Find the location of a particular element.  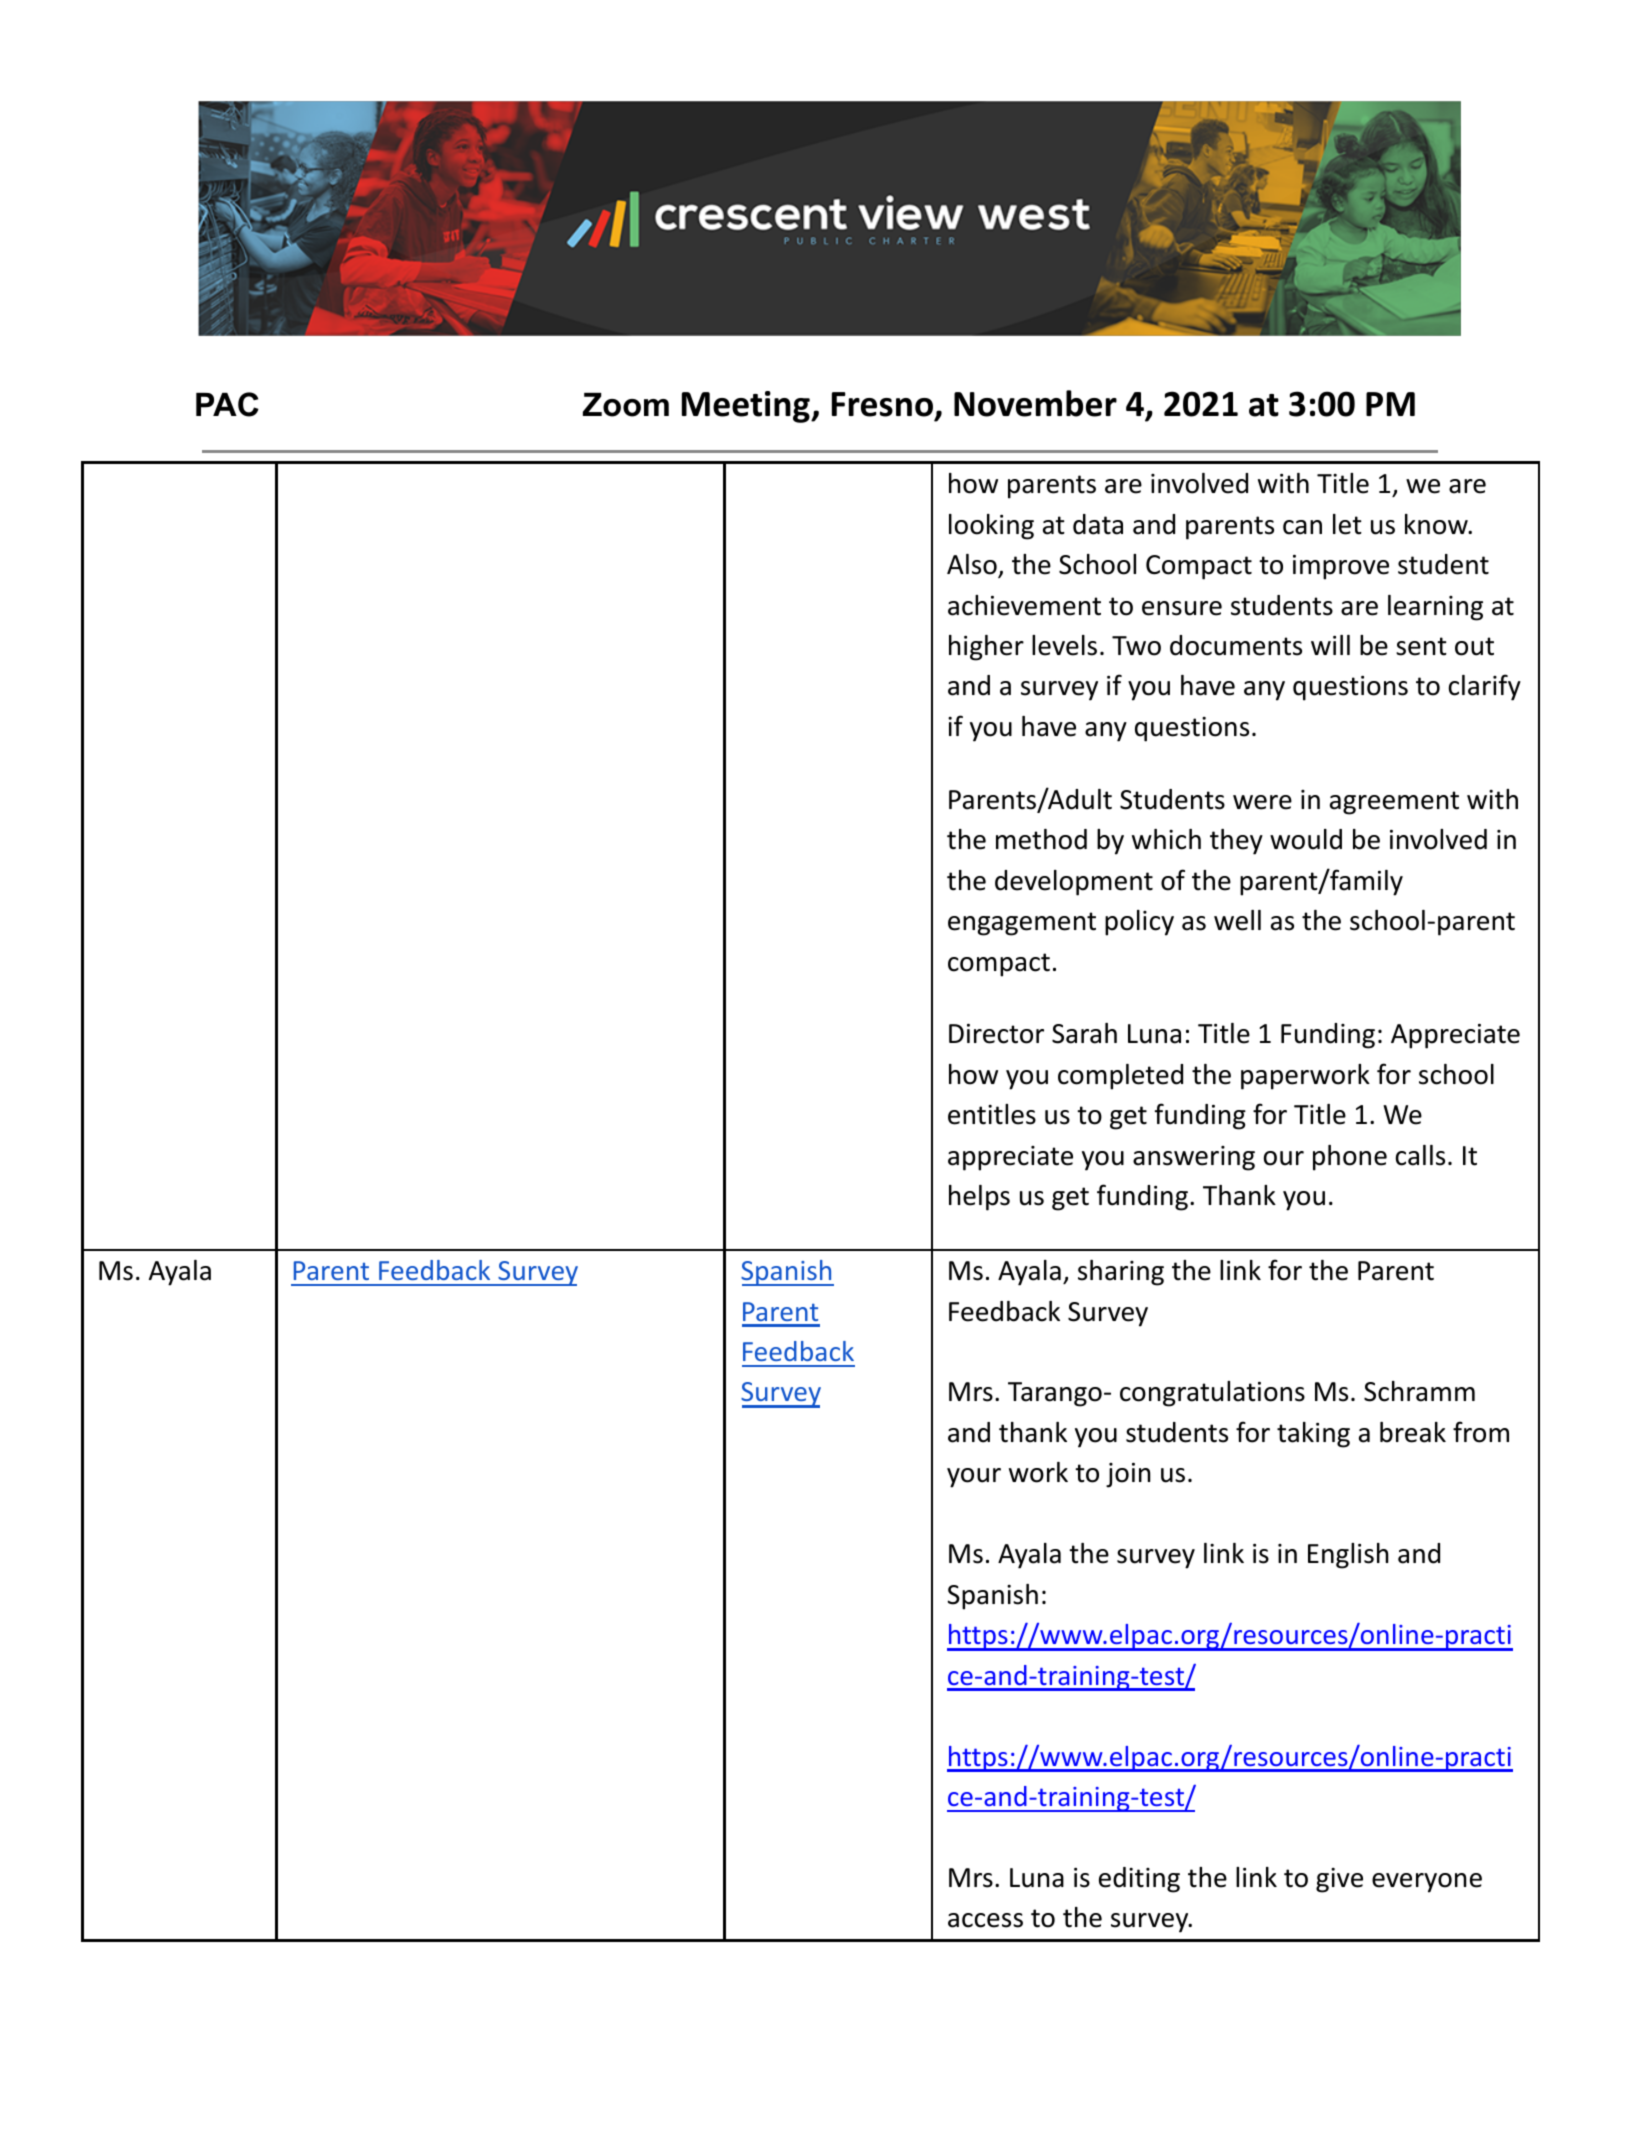

know is located at coordinates (1437, 524).
